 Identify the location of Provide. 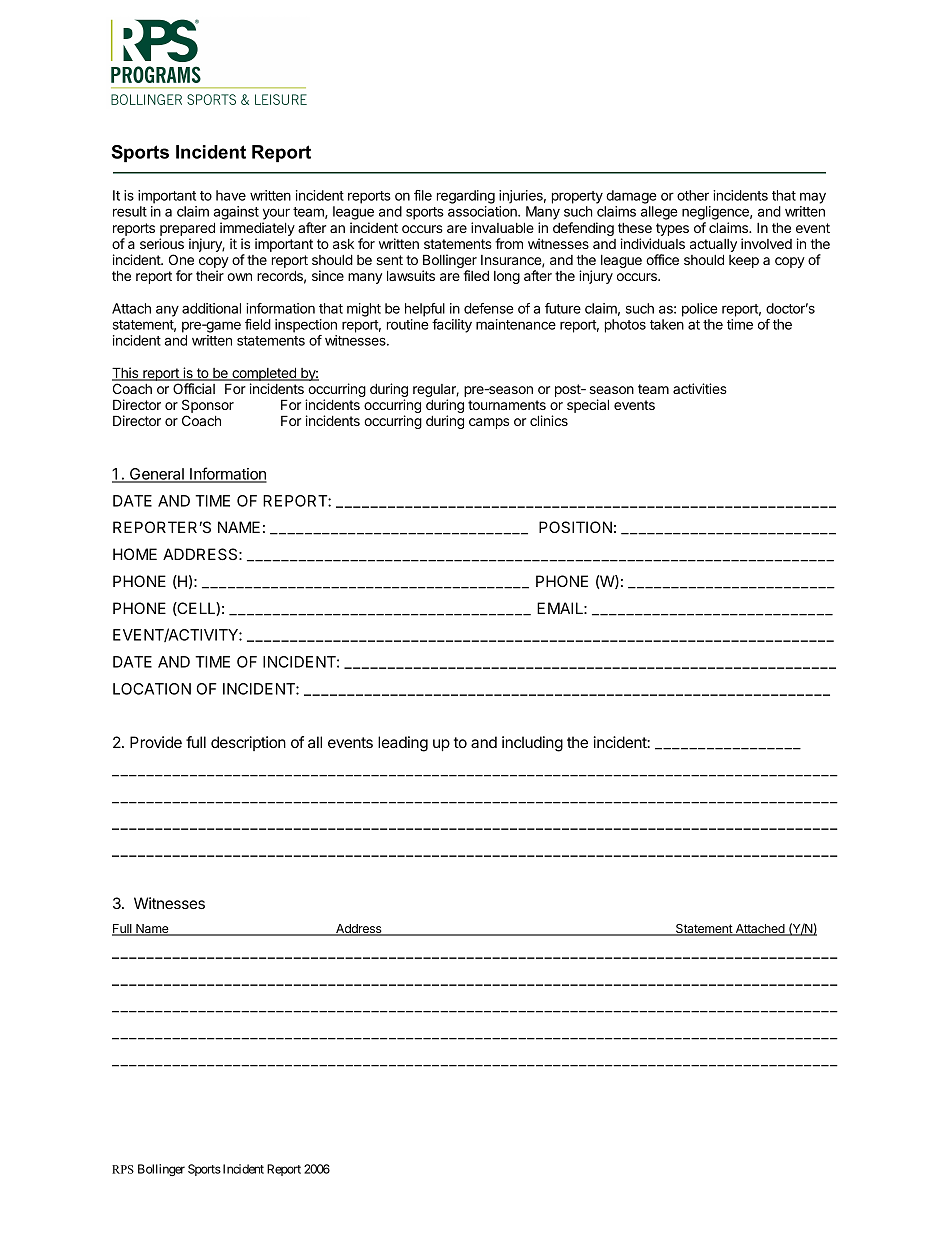
(156, 742).
